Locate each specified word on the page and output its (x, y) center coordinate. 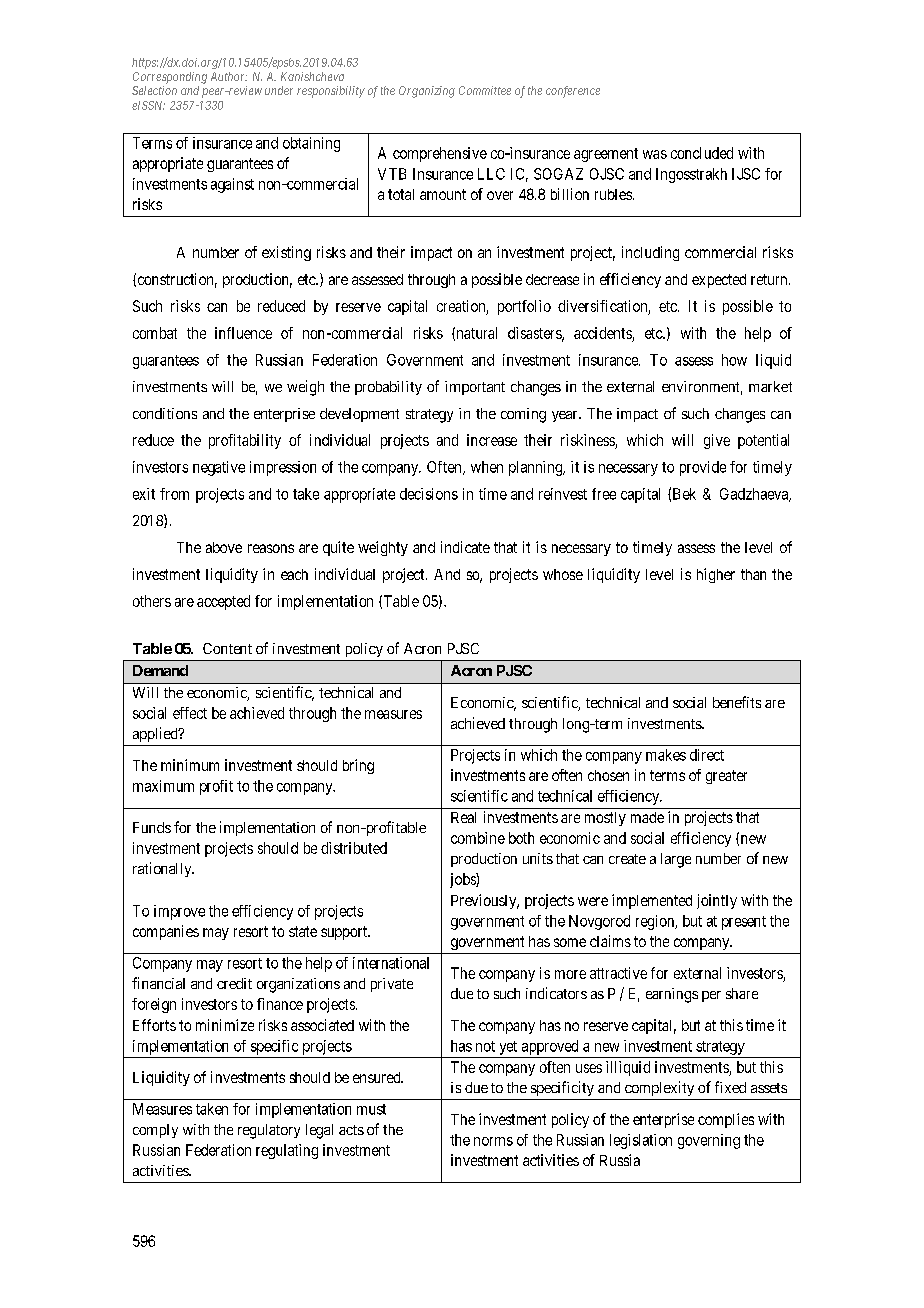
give (717, 441)
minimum (190, 765)
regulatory (269, 1131)
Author (229, 76)
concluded (702, 153)
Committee (485, 90)
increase (492, 440)
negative (219, 468)
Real (463, 817)
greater (726, 777)
